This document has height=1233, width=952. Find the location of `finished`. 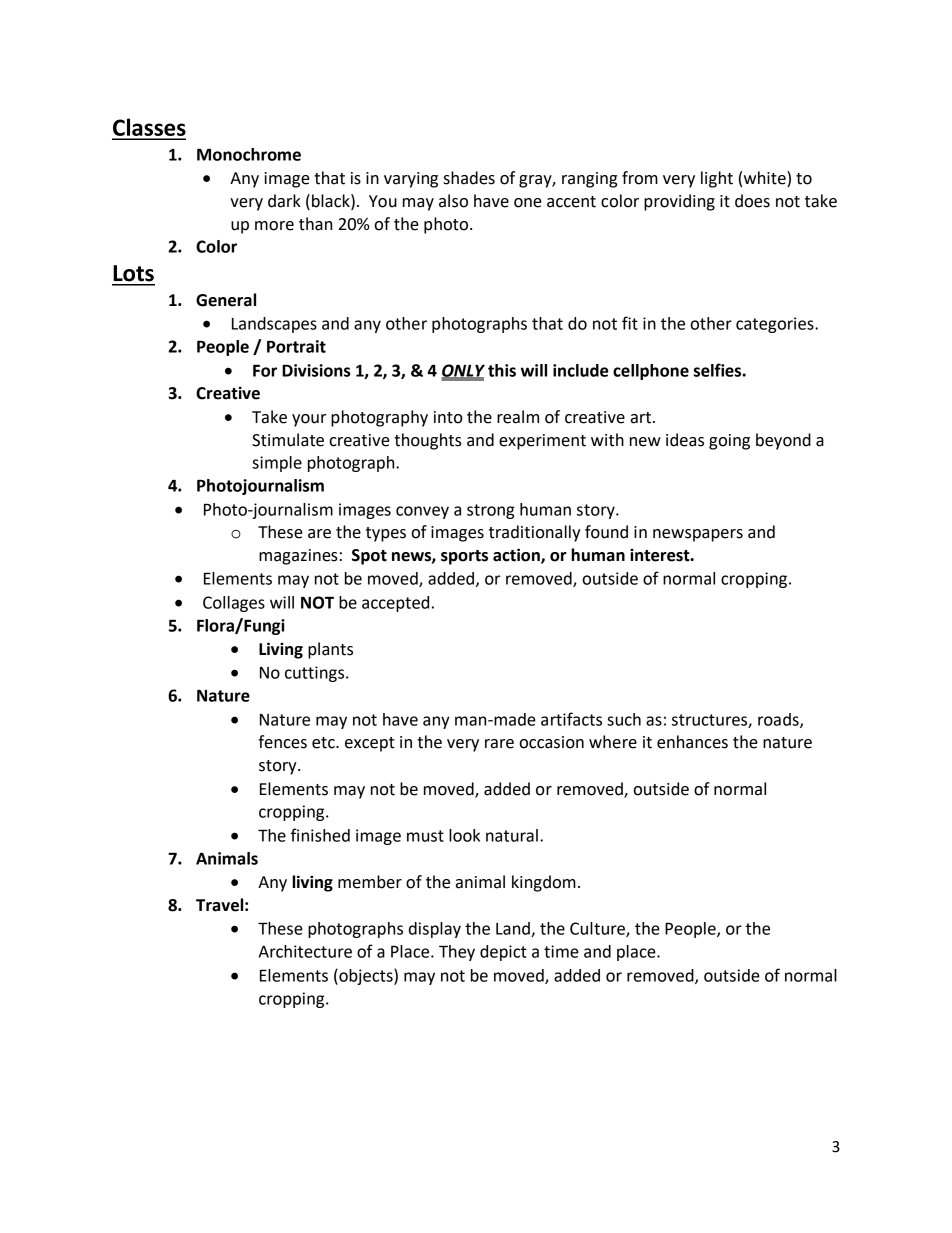

finished is located at coordinates (320, 835).
